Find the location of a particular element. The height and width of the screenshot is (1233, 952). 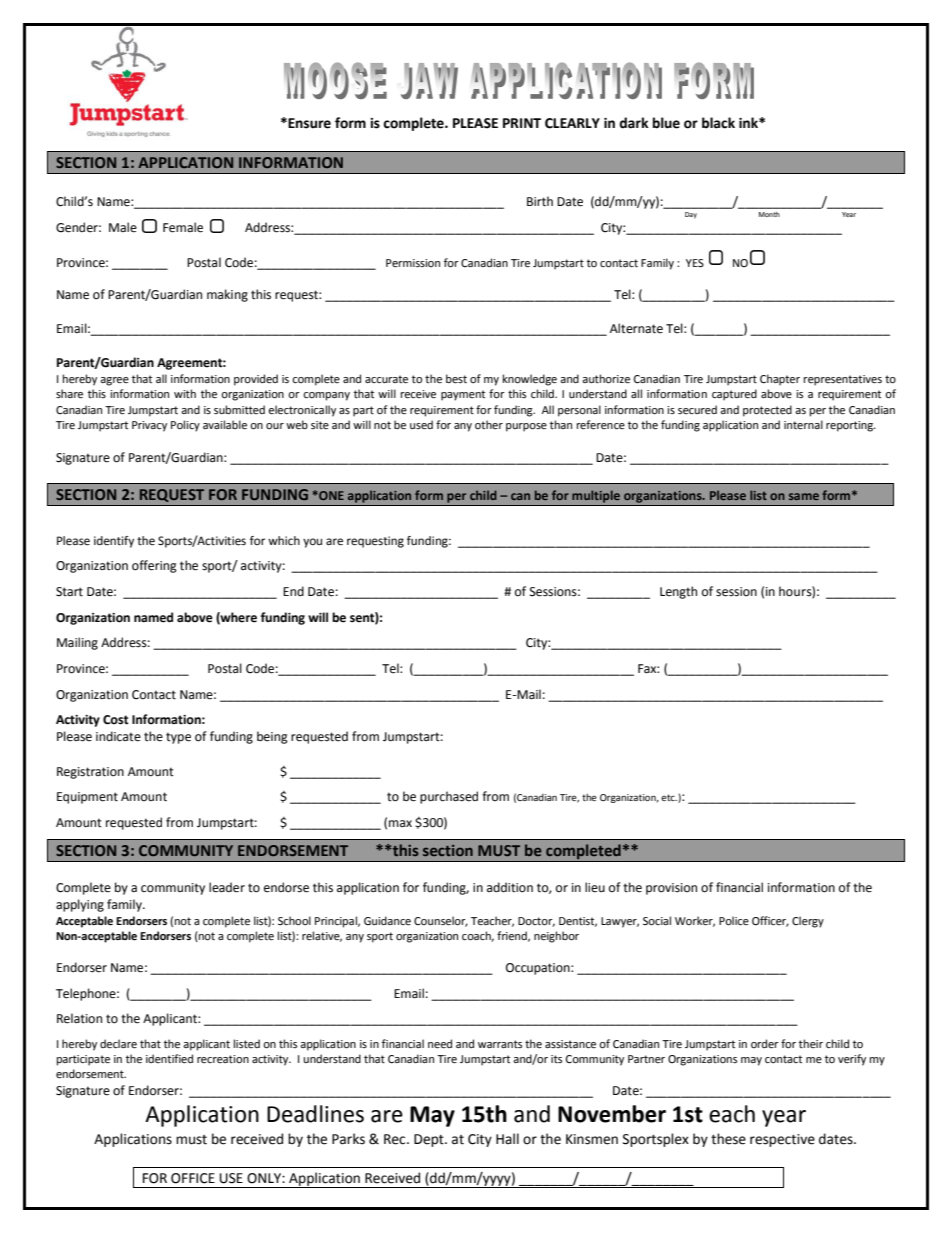

PRINT is located at coordinates (522, 123).
